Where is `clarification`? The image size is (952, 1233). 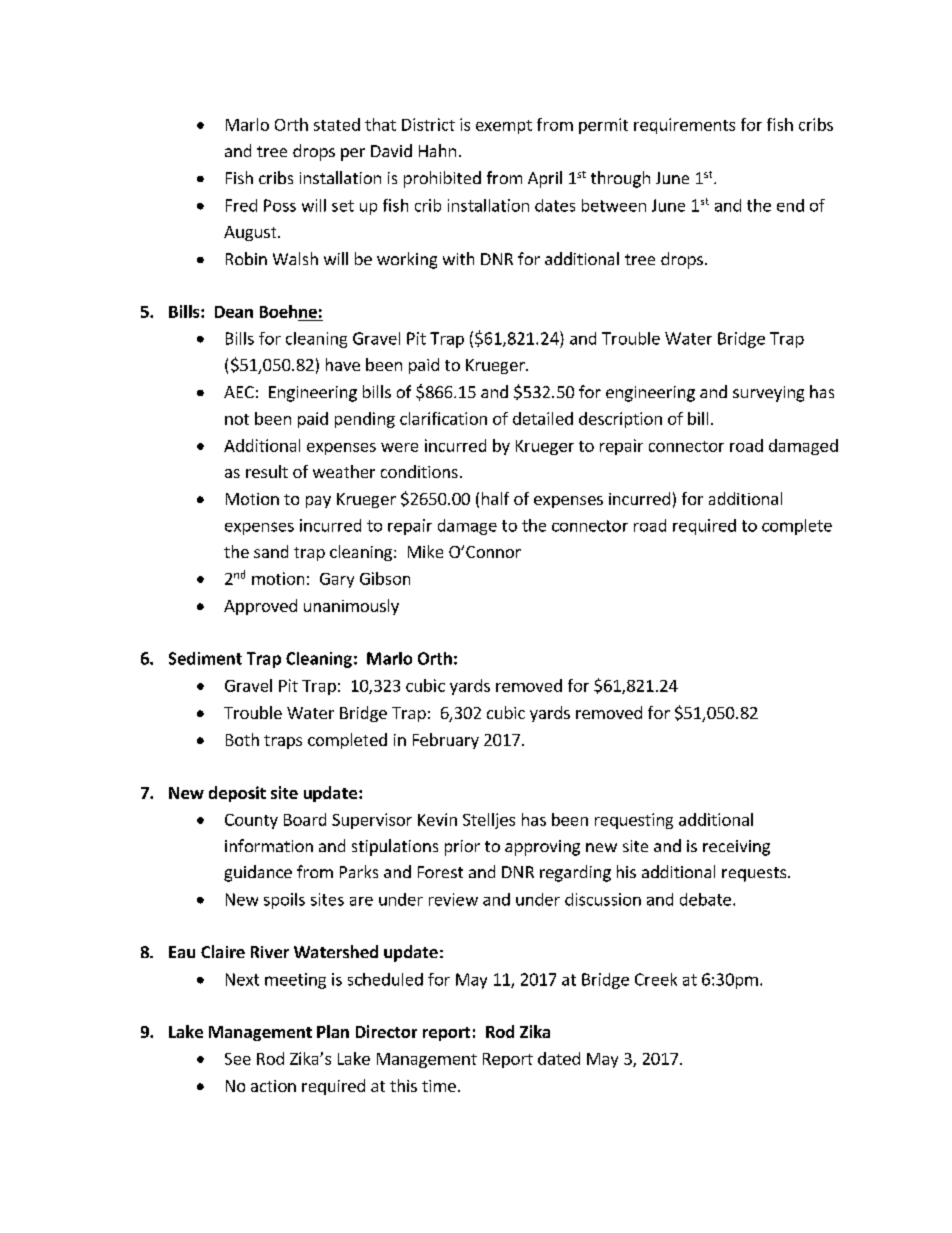
clarification is located at coordinates (443, 418).
